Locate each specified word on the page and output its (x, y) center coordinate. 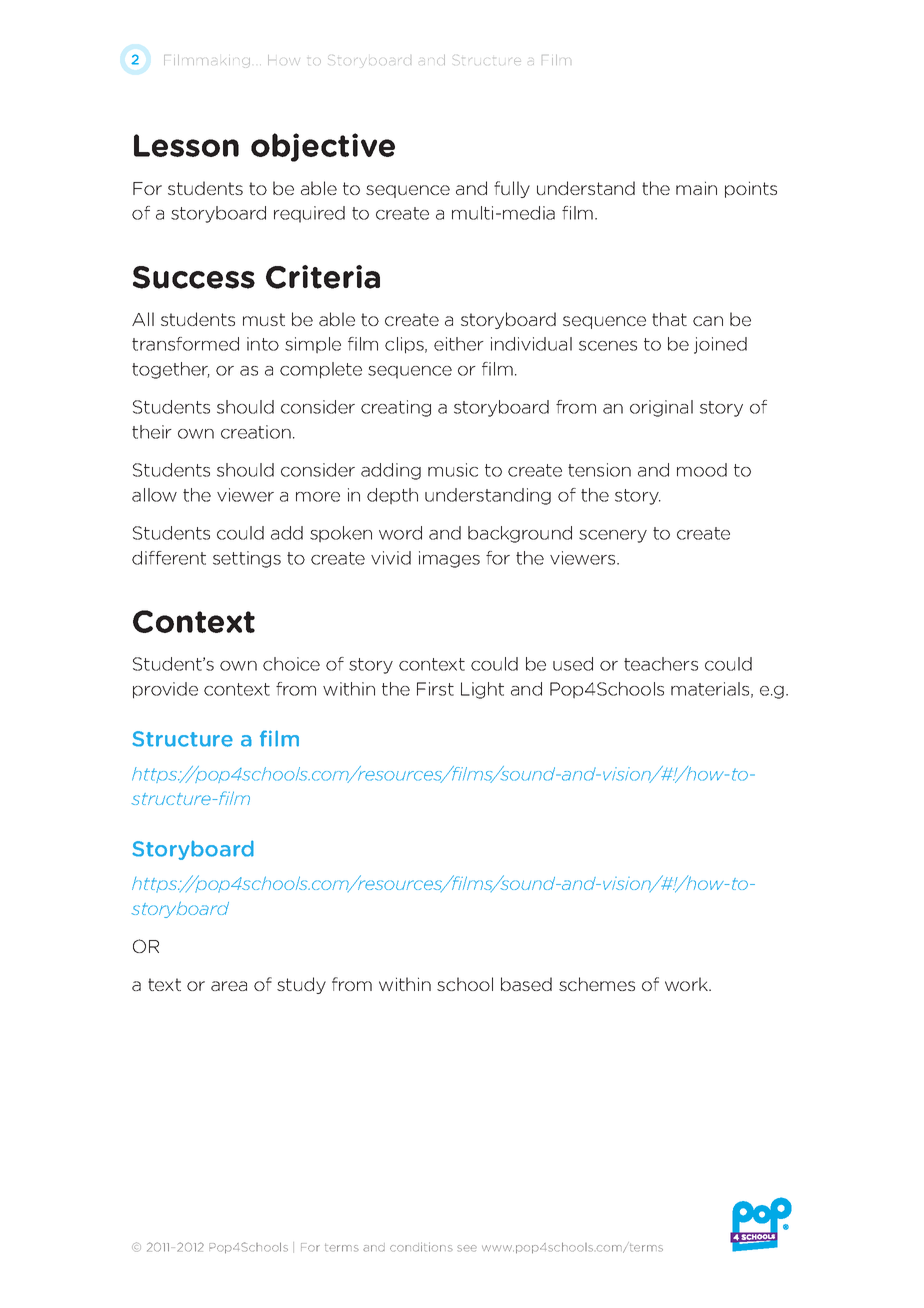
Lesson (186, 145)
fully (512, 189)
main (696, 188)
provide (165, 690)
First (435, 689)
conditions (421, 1247)
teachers (661, 664)
